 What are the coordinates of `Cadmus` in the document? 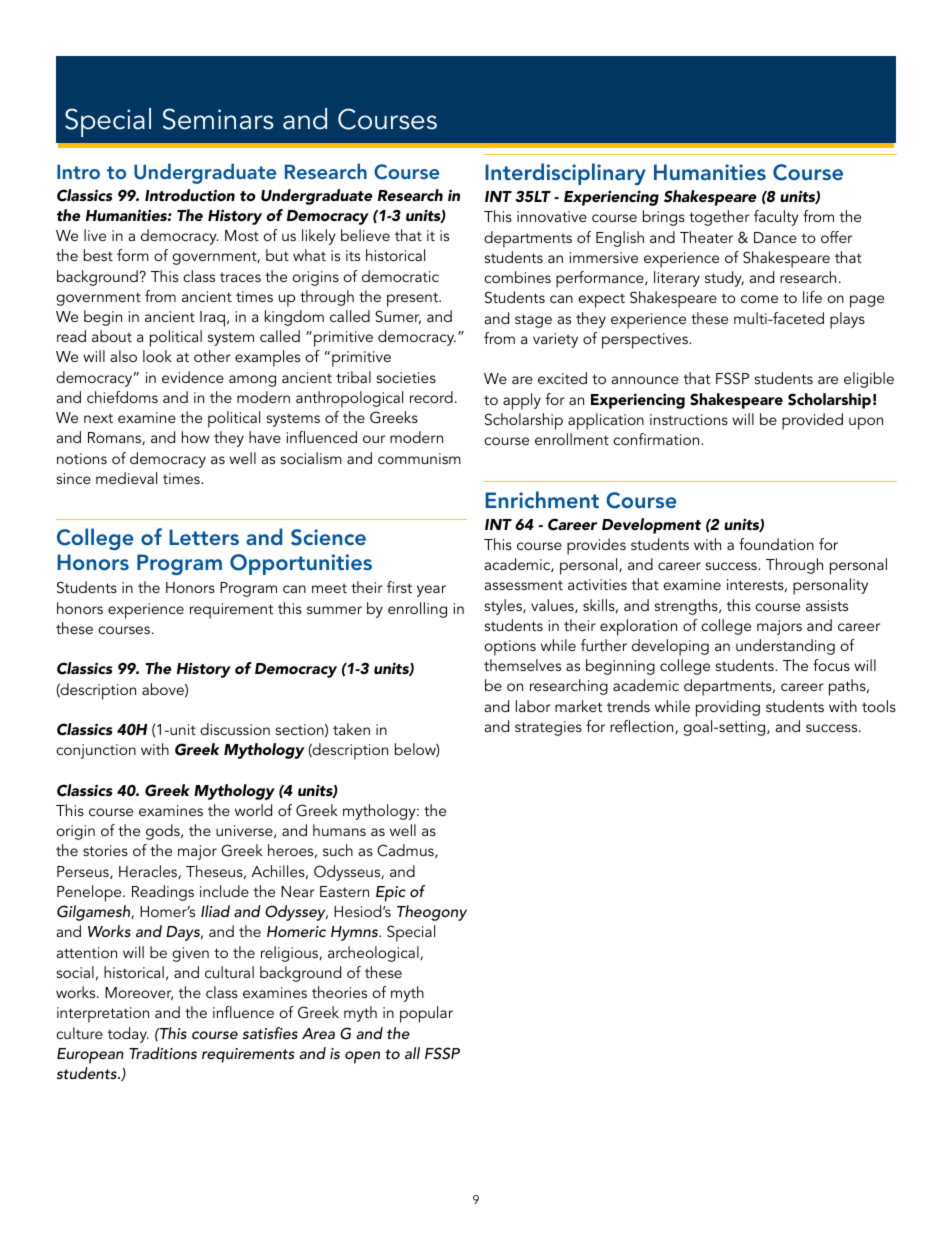 It's located at (406, 851).
